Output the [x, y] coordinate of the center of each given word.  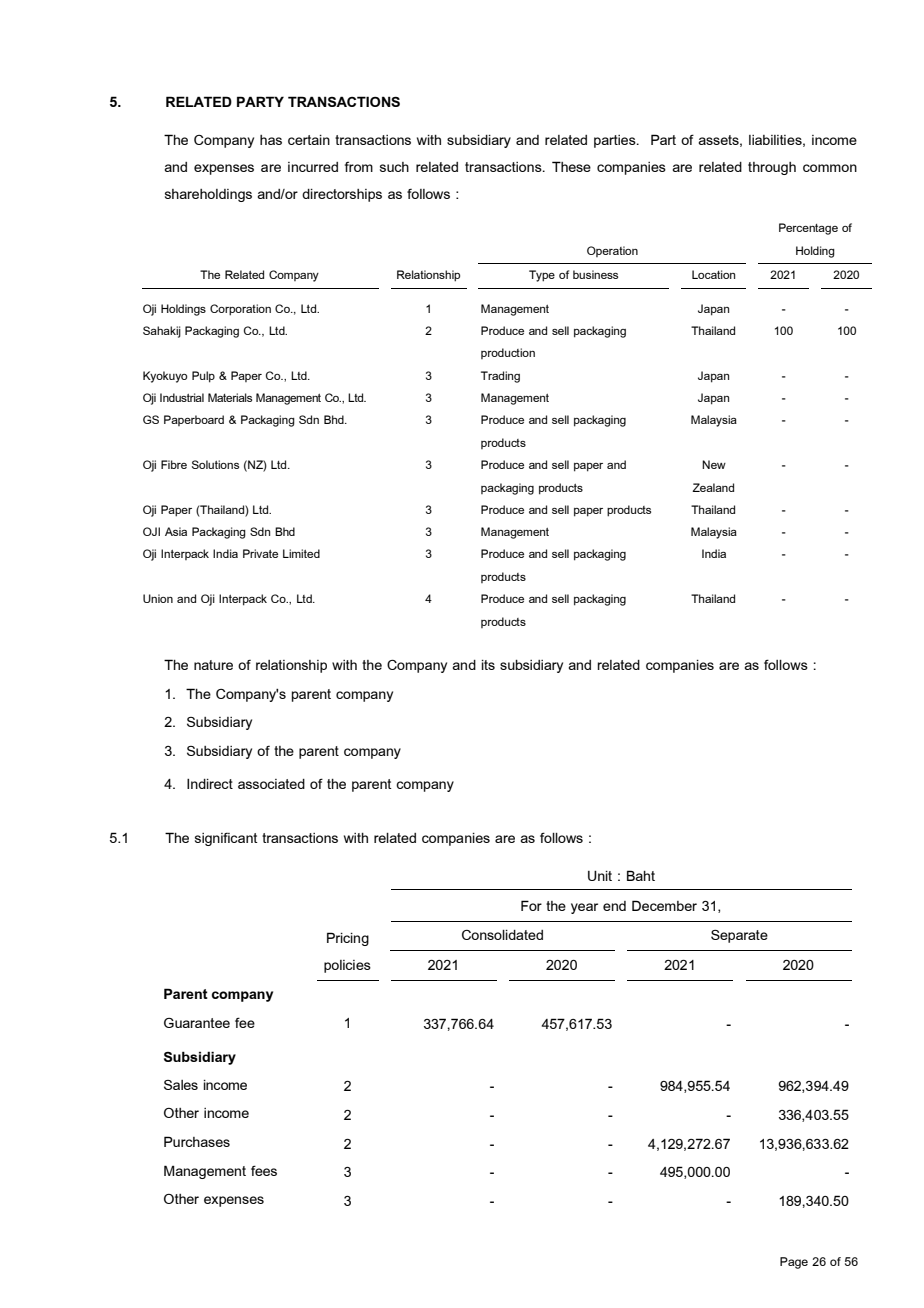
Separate [739, 936]
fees [264, 1170]
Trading [500, 377]
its [488, 665]
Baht [641, 875]
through [772, 168]
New [714, 464]
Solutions [215, 464]
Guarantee [197, 1023]
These [571, 166]
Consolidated [502, 935]
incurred [313, 167]
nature [213, 665]
